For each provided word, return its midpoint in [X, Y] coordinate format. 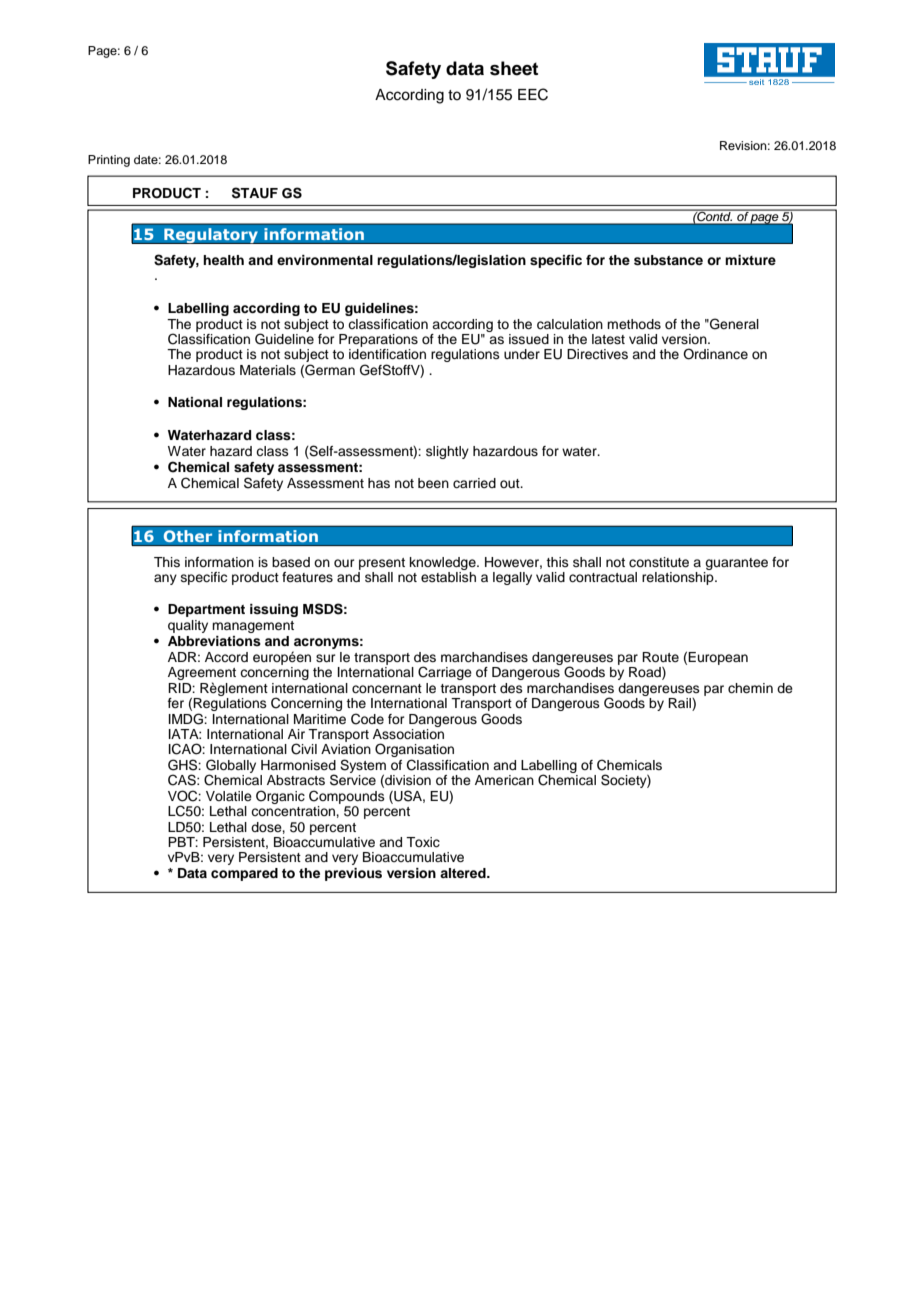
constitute [659, 562]
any [165, 579]
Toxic [423, 842]
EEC [533, 94]
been [433, 483]
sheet [514, 68]
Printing [109, 161]
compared [244, 874]
